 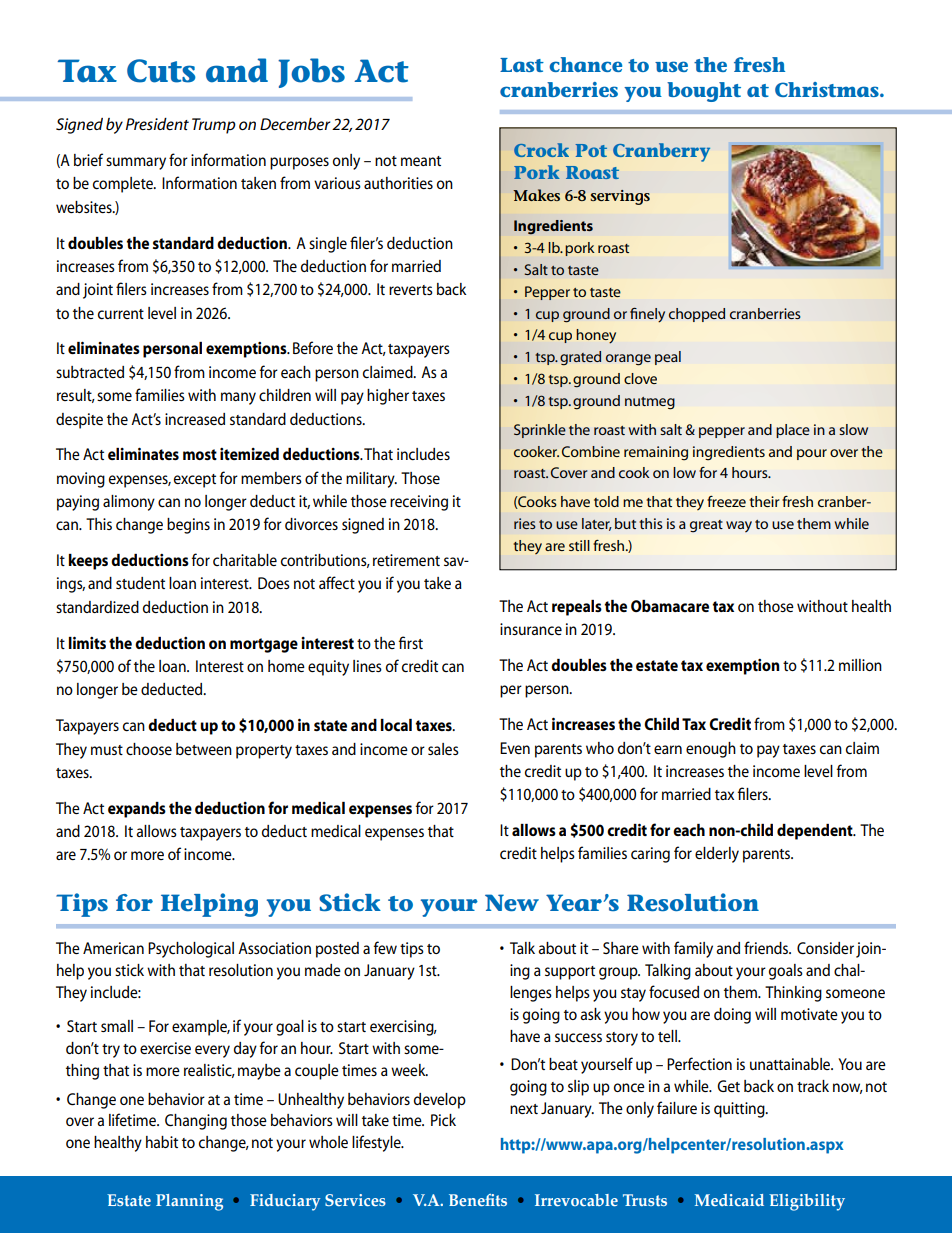 I want to click on Benefits, so click(x=478, y=1200).
